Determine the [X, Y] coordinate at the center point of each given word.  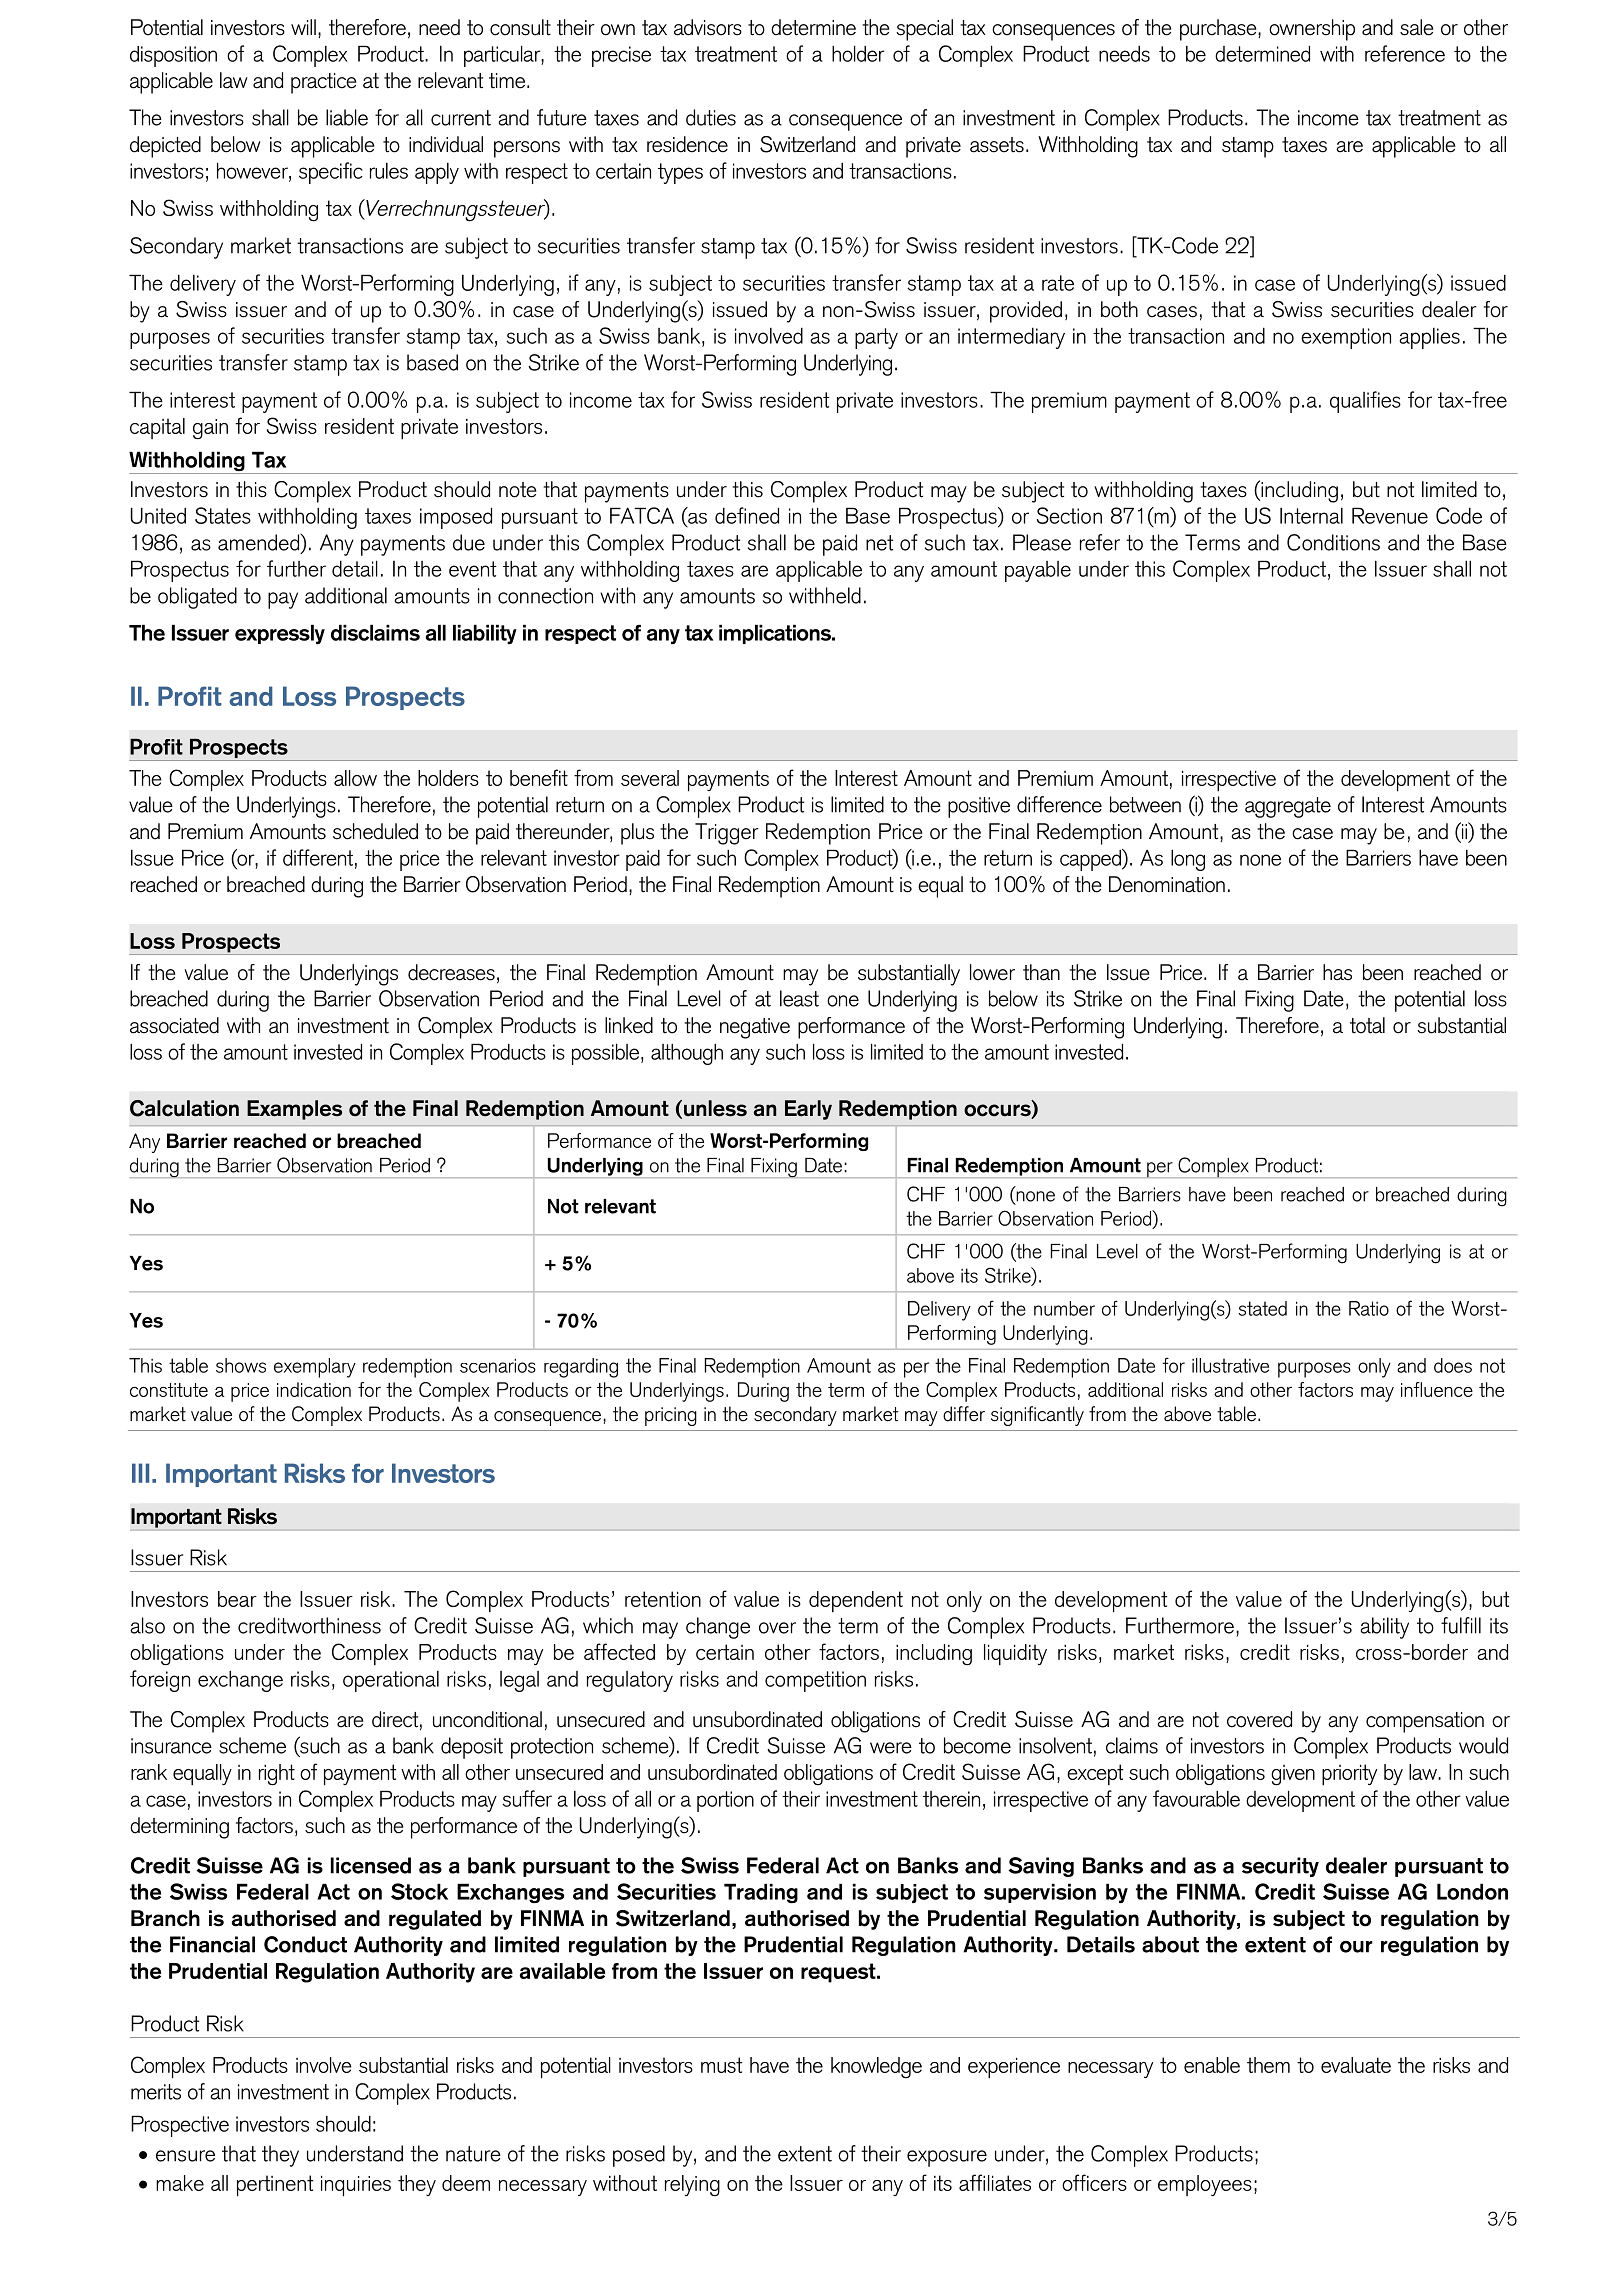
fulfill [1461, 1625]
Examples [294, 1110]
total [1367, 1025]
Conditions [1333, 542]
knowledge [876, 2067]
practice [323, 83]
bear [237, 1599]
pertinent [275, 2186]
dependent [856, 1601]
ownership [1312, 30]
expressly [280, 634]
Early [808, 1110]
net [879, 543]
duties [711, 117]
